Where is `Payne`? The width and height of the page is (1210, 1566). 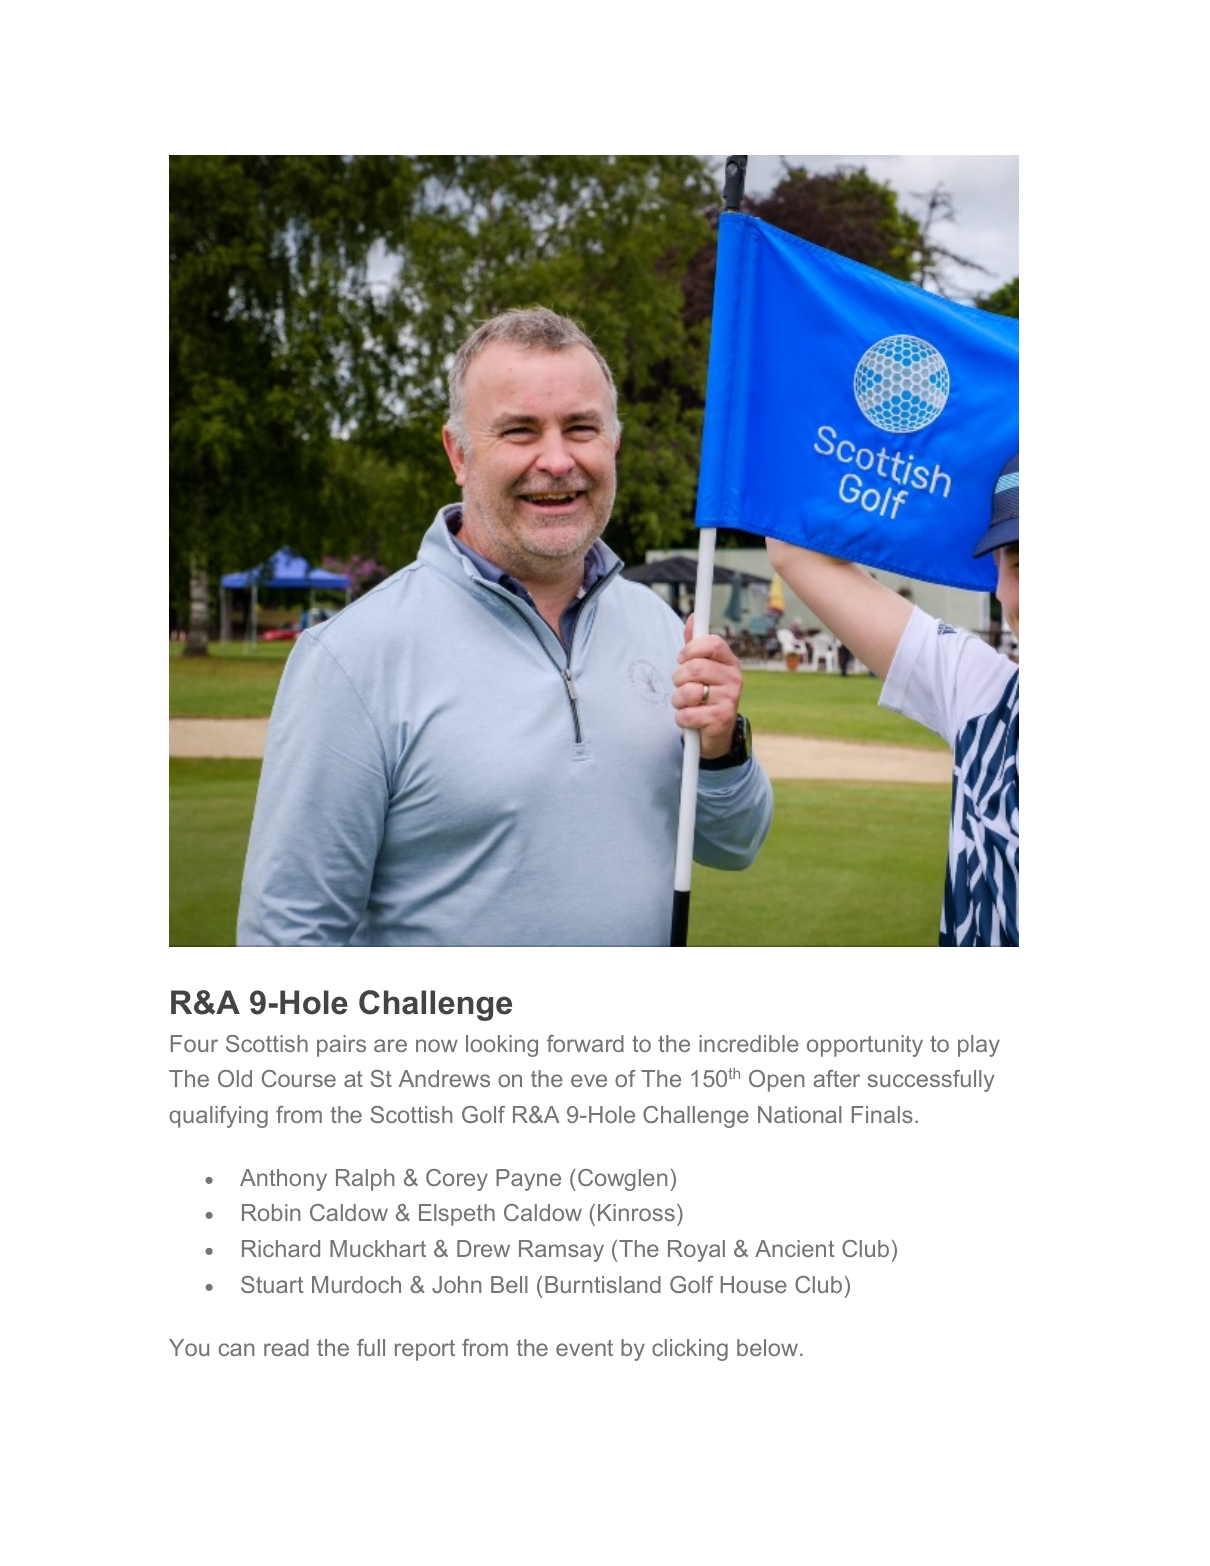 Payne is located at coordinates (528, 1180).
